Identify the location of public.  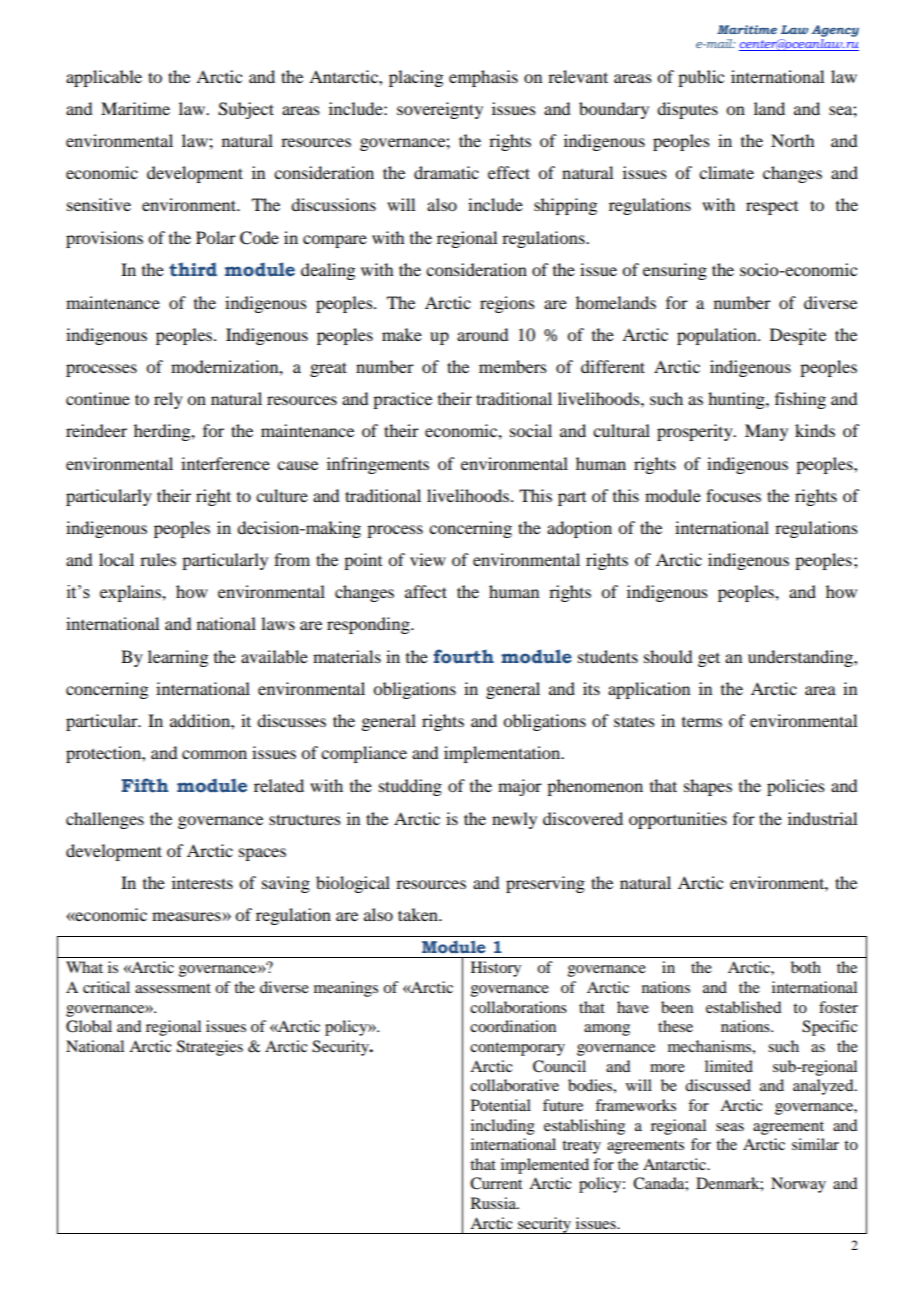
(701, 78).
